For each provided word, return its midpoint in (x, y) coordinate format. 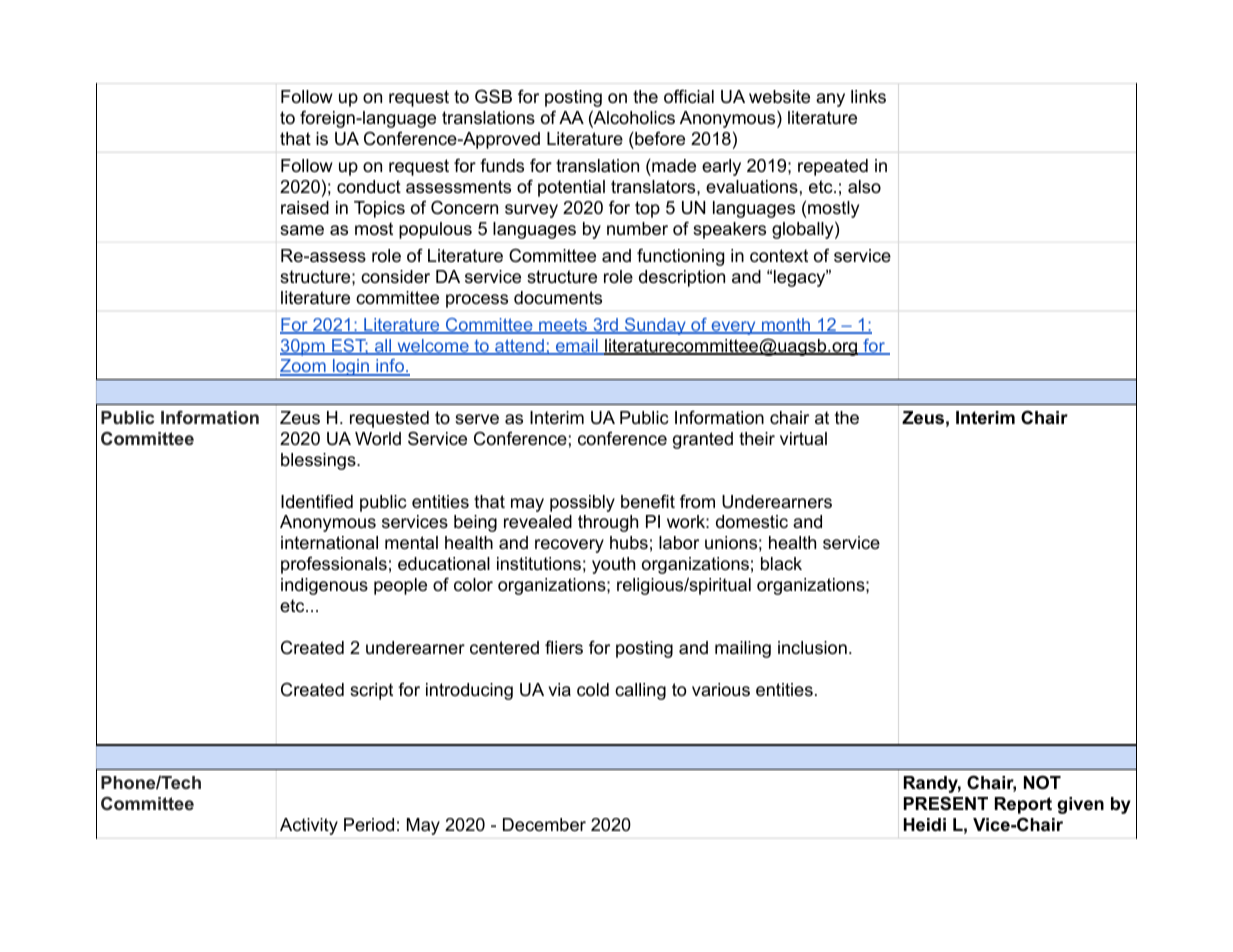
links (868, 96)
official (689, 96)
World (378, 439)
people (400, 586)
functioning (680, 257)
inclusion (812, 648)
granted (703, 440)
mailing (743, 649)
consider (395, 276)
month (786, 326)
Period (369, 824)
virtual (803, 438)
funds (502, 165)
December (544, 825)
